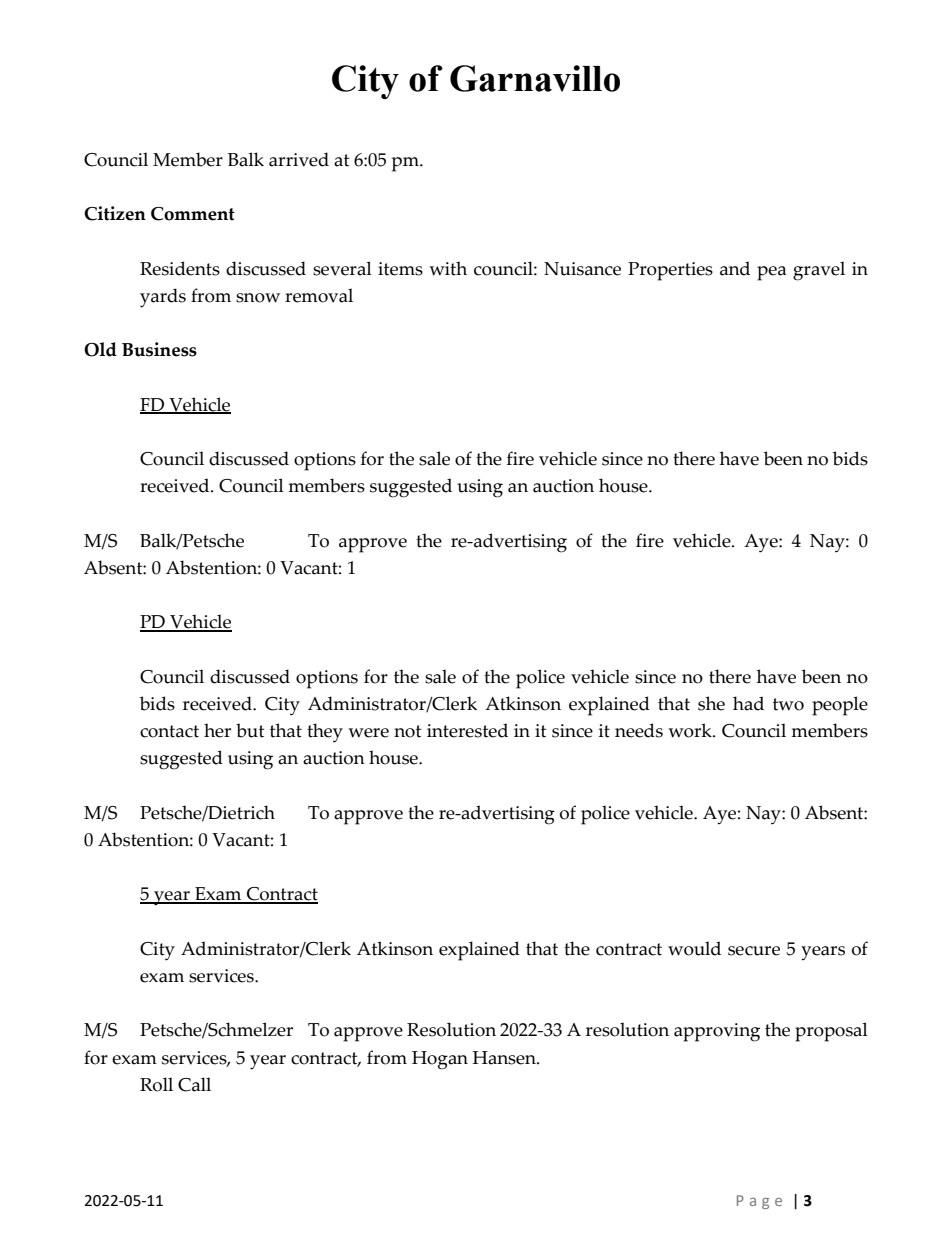  I want to click on and, so click(735, 268).
